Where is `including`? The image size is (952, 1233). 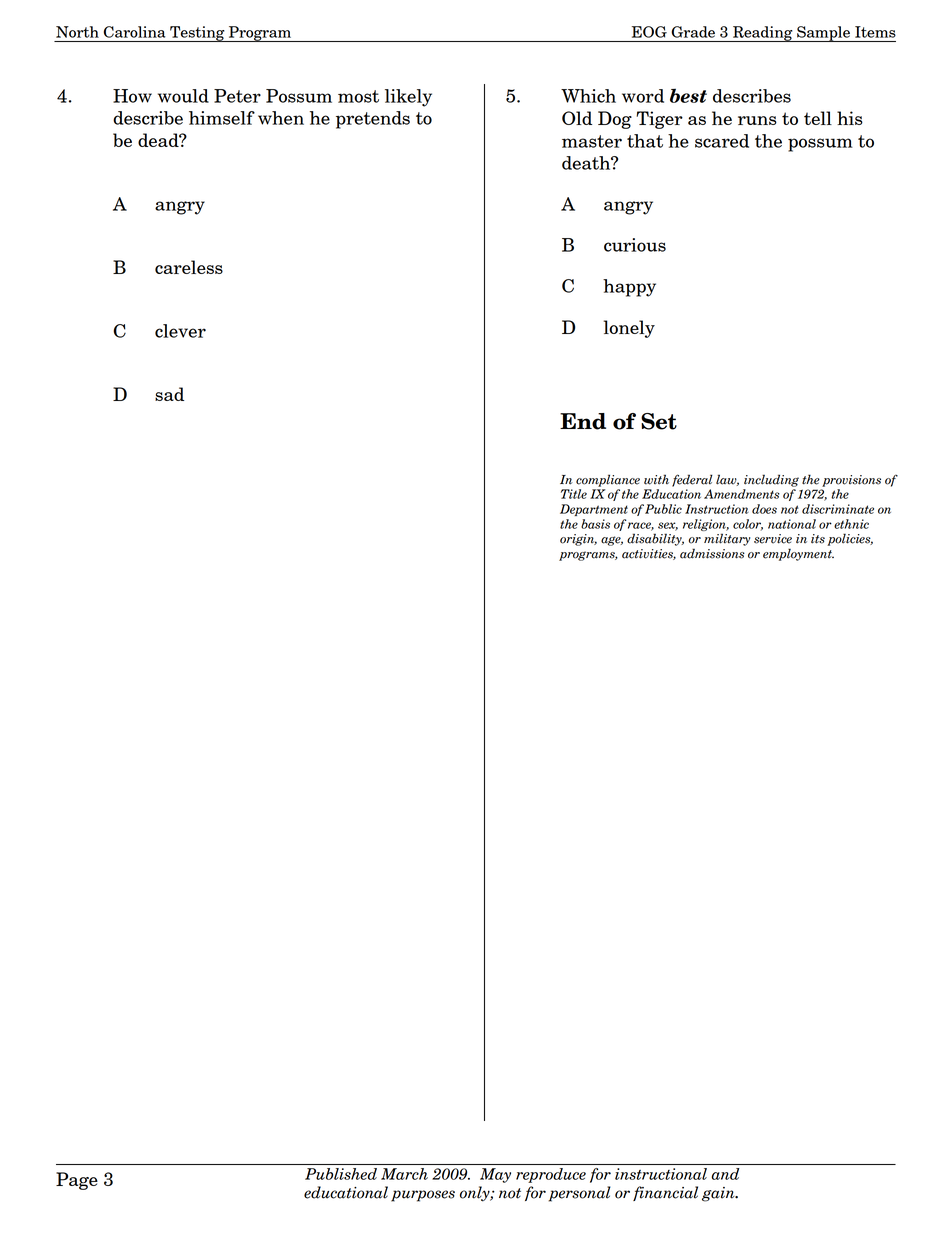 including is located at coordinates (771, 480).
